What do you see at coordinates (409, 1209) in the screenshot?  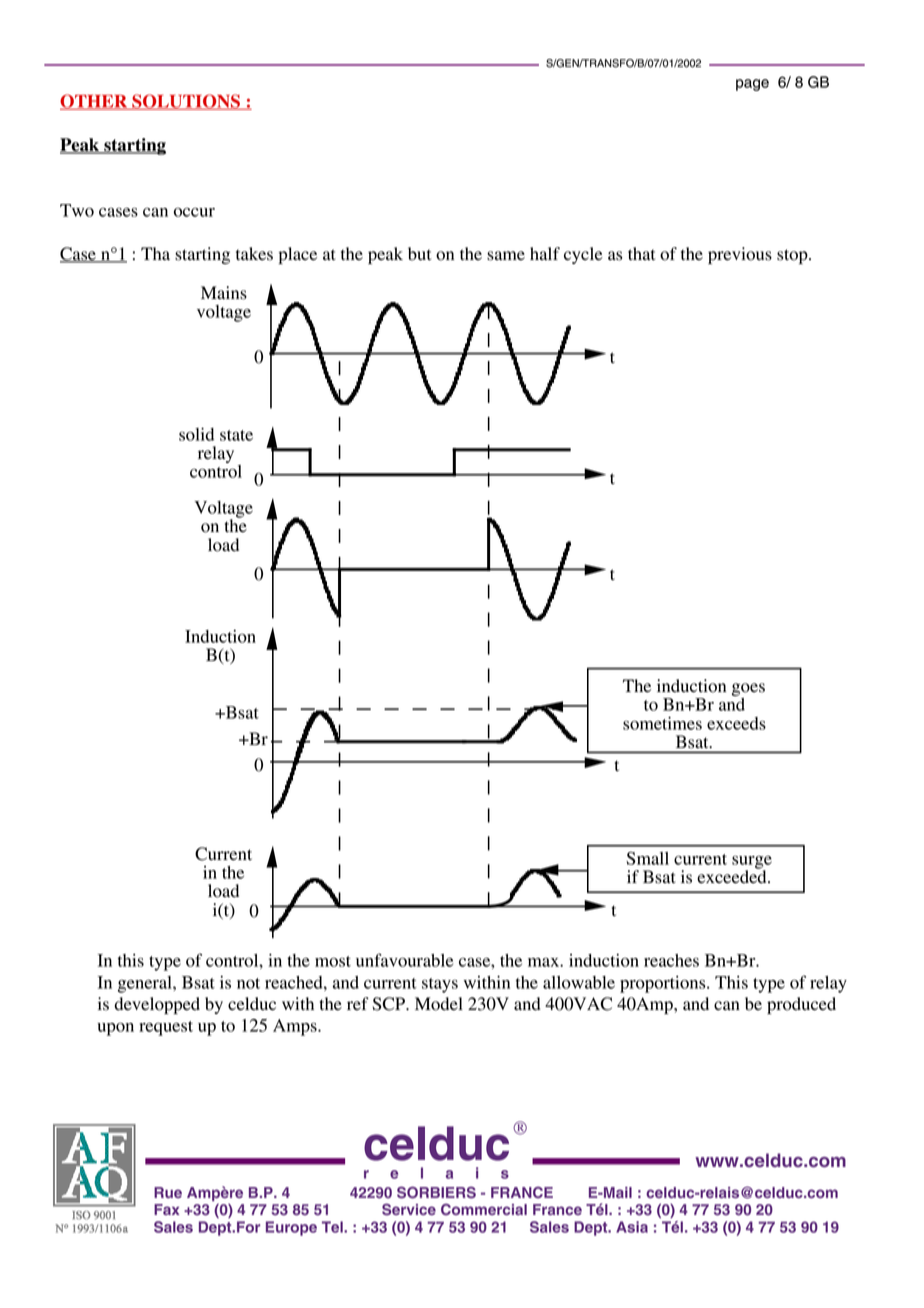 I see `Service` at bounding box center [409, 1209].
